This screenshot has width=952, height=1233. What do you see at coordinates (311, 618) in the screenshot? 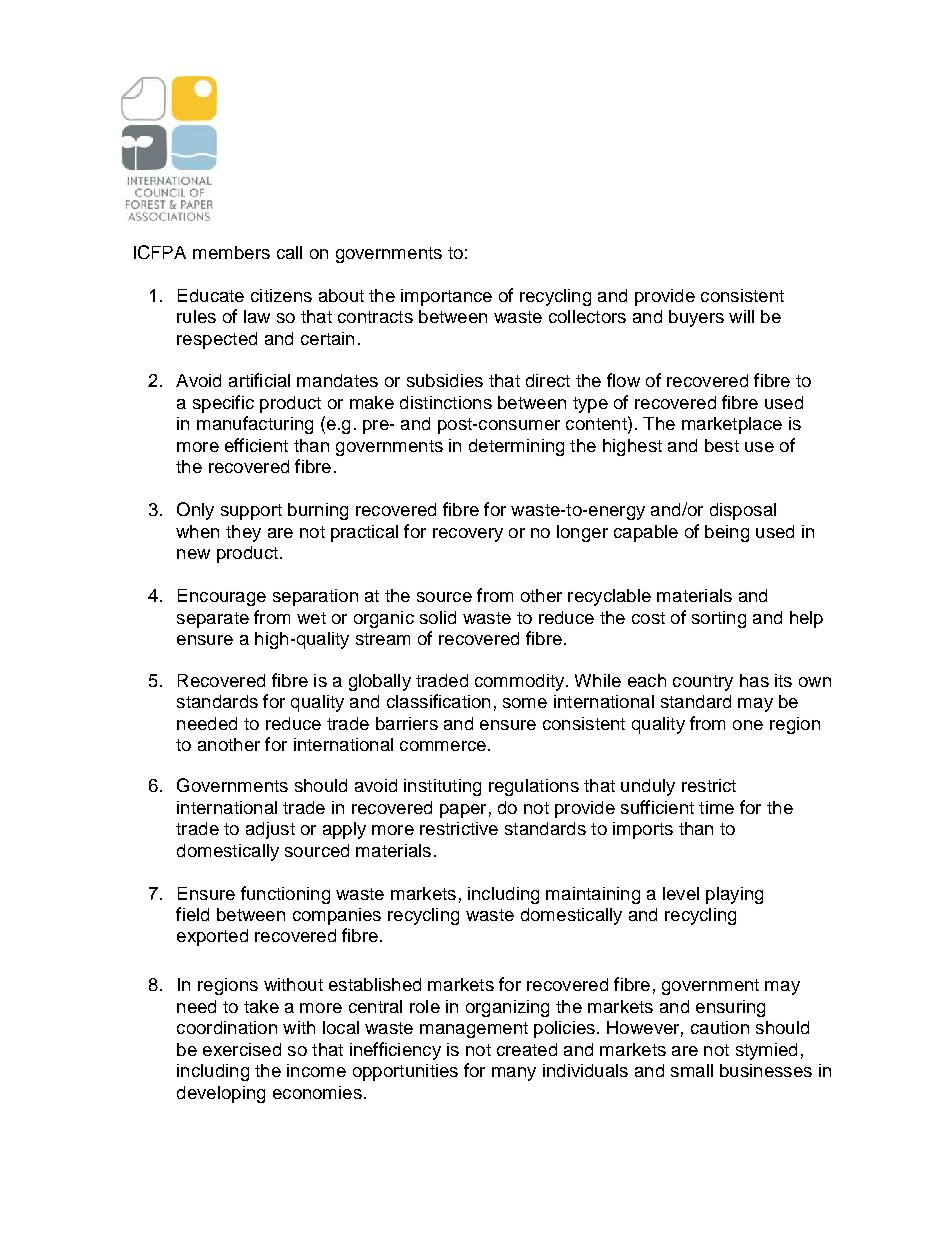
I see `wet` at bounding box center [311, 618].
